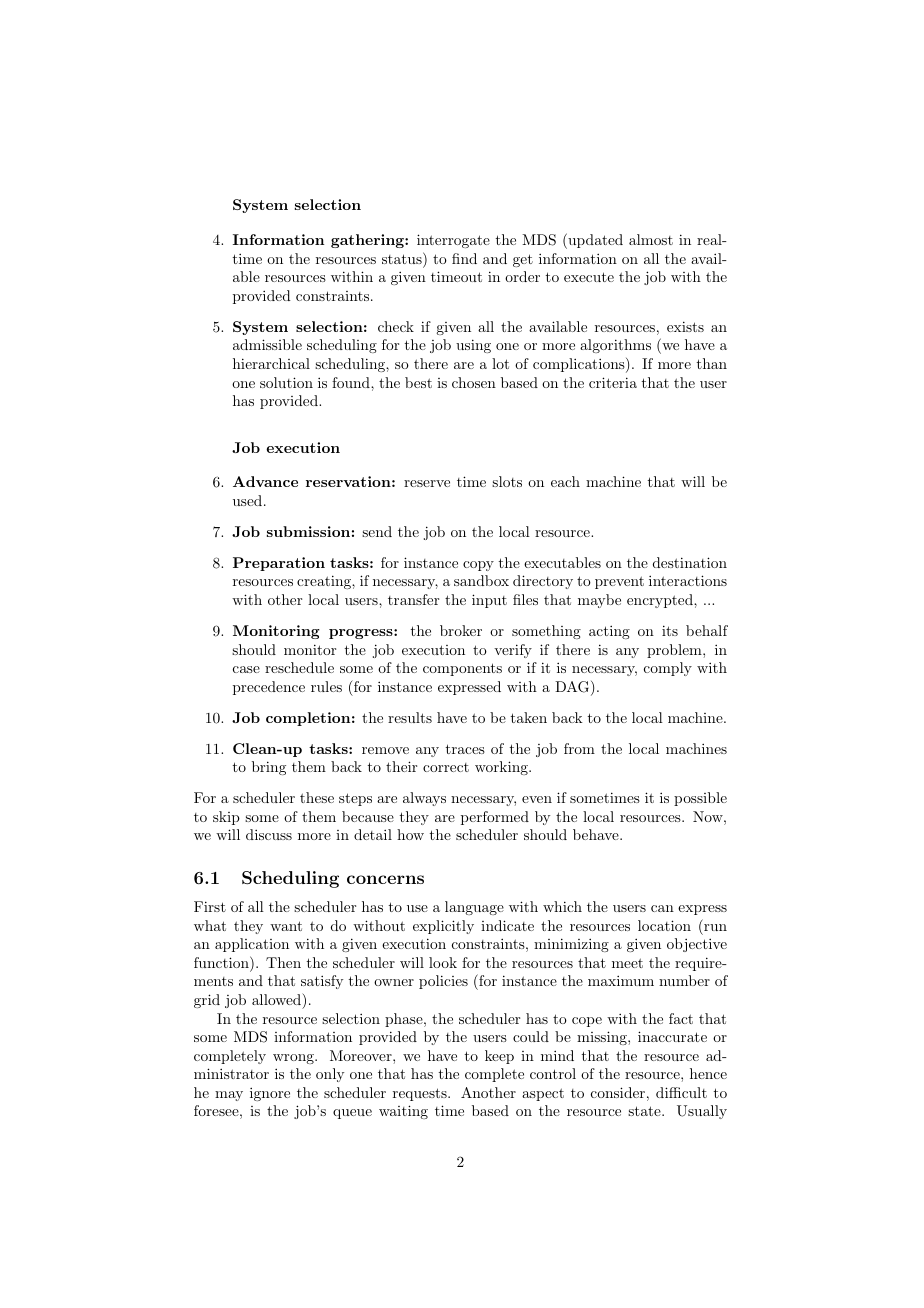 This document has height=1308, width=924. Describe the element at coordinates (645, 1111) in the document. I see `state` at that location.
